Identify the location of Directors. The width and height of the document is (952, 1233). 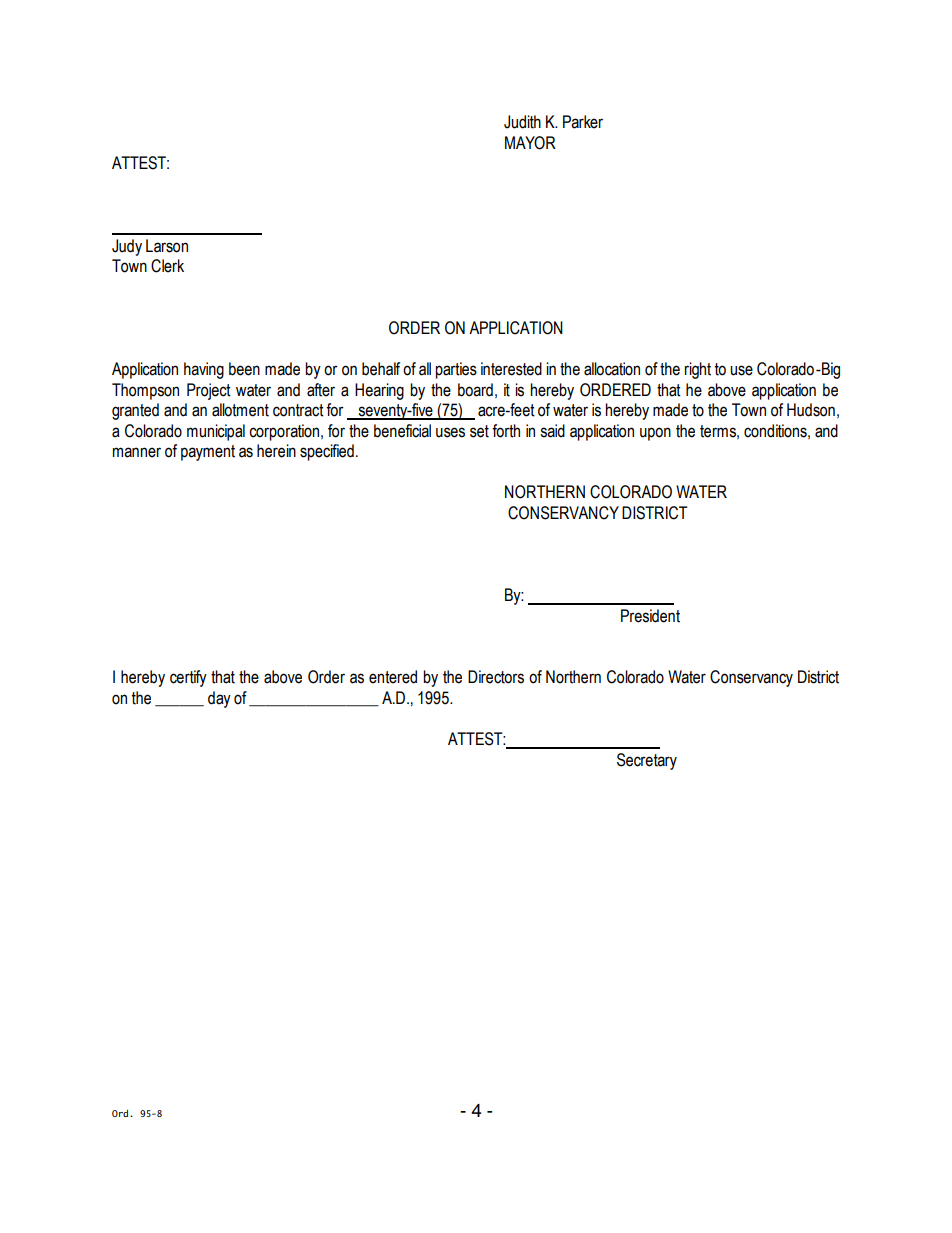
(496, 677).
